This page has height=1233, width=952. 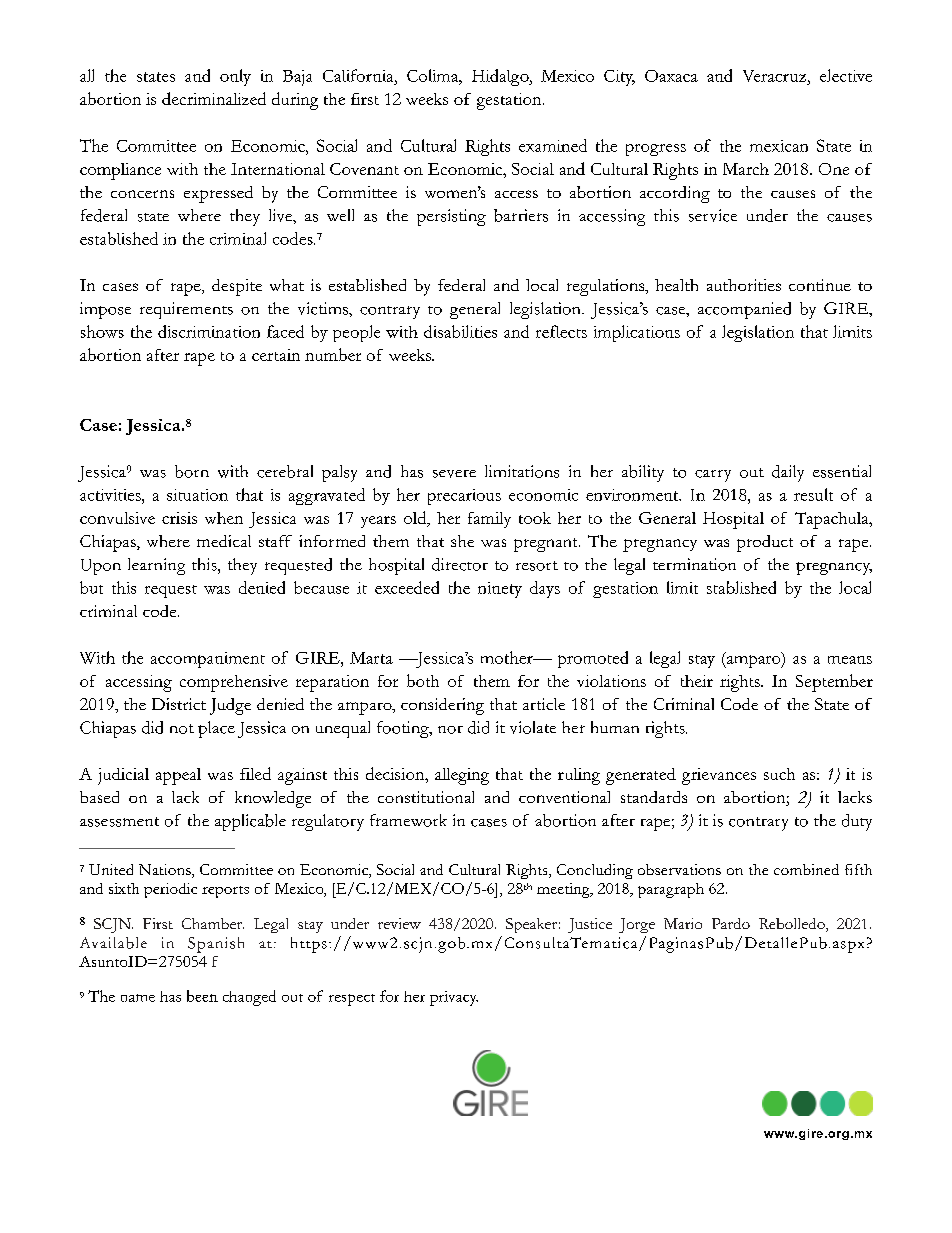 What do you see at coordinates (179, 518) in the page?
I see `crisis` at bounding box center [179, 518].
